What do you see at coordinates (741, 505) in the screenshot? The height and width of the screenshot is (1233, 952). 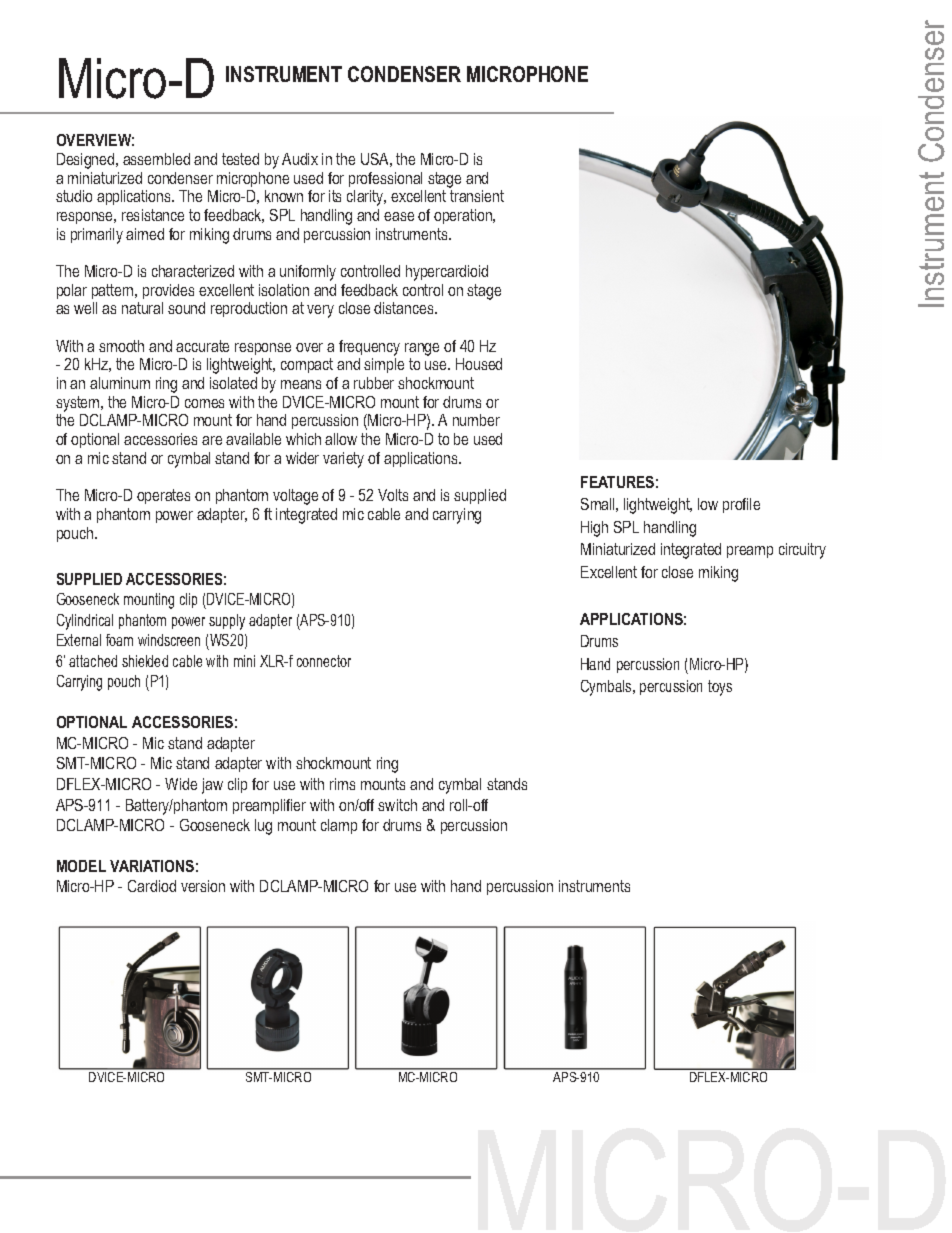 I see `profile` at bounding box center [741, 505].
